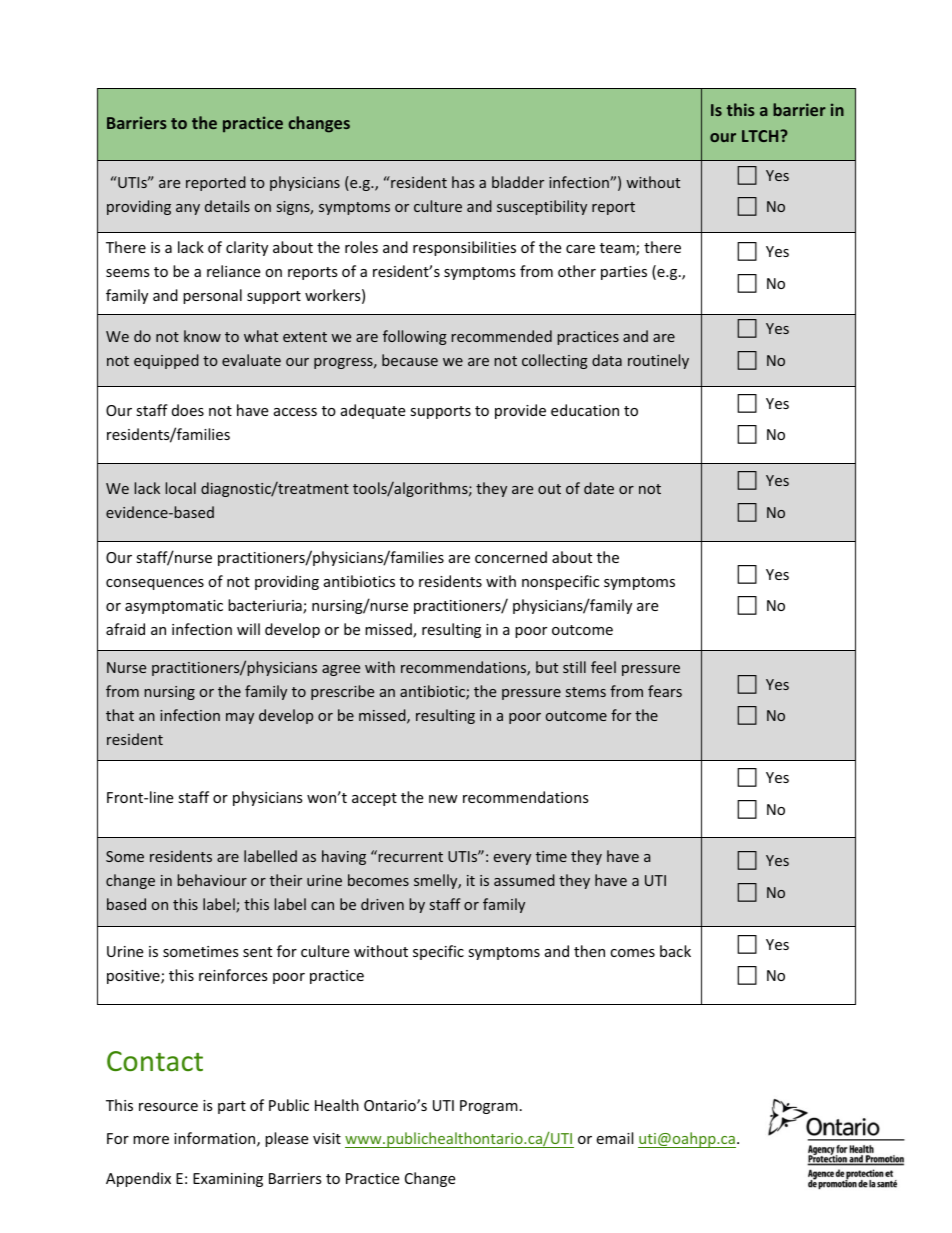  Describe the element at coordinates (585, 410) in the page. I see `education` at that location.
